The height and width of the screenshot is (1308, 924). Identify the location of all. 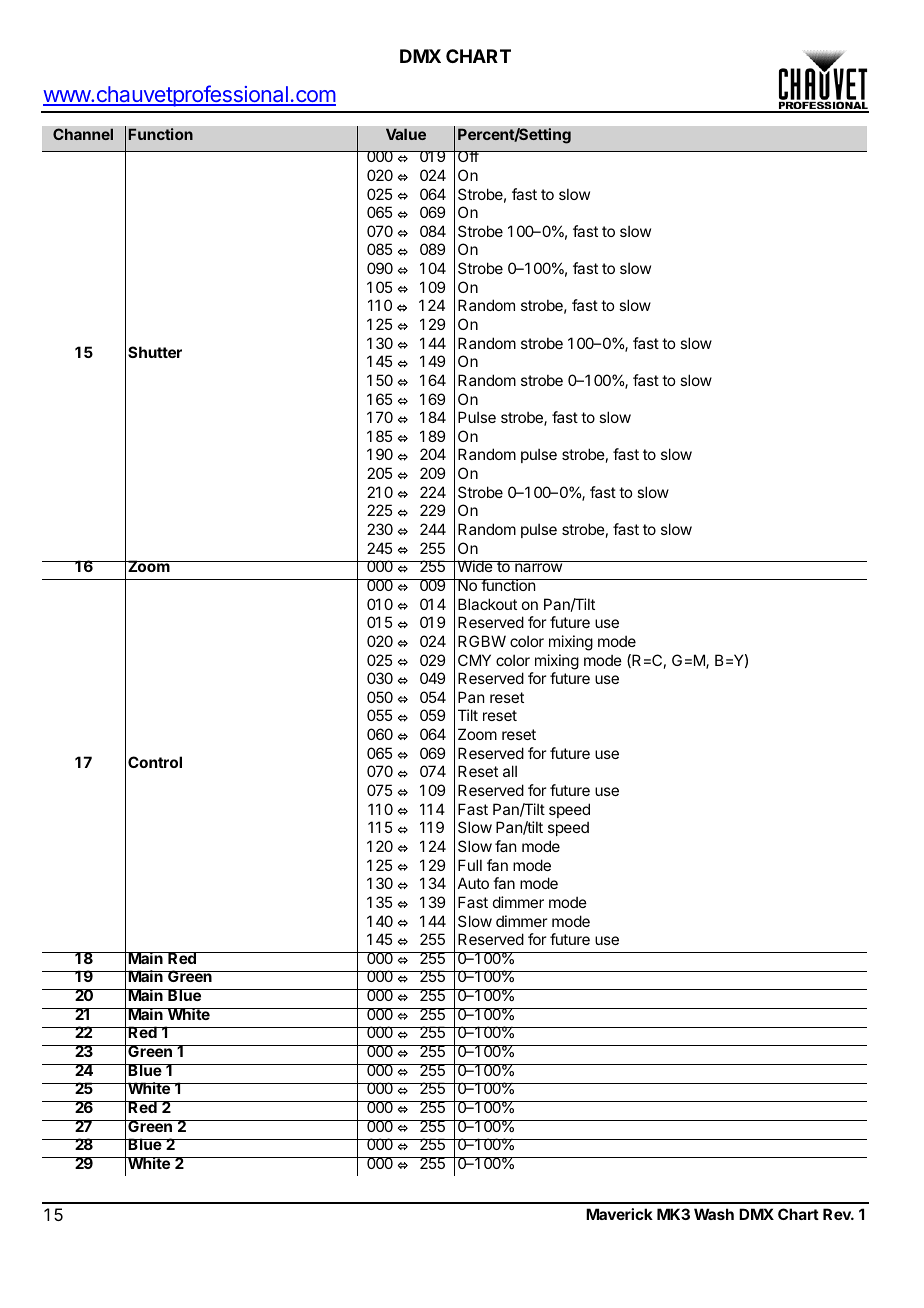
(510, 771).
